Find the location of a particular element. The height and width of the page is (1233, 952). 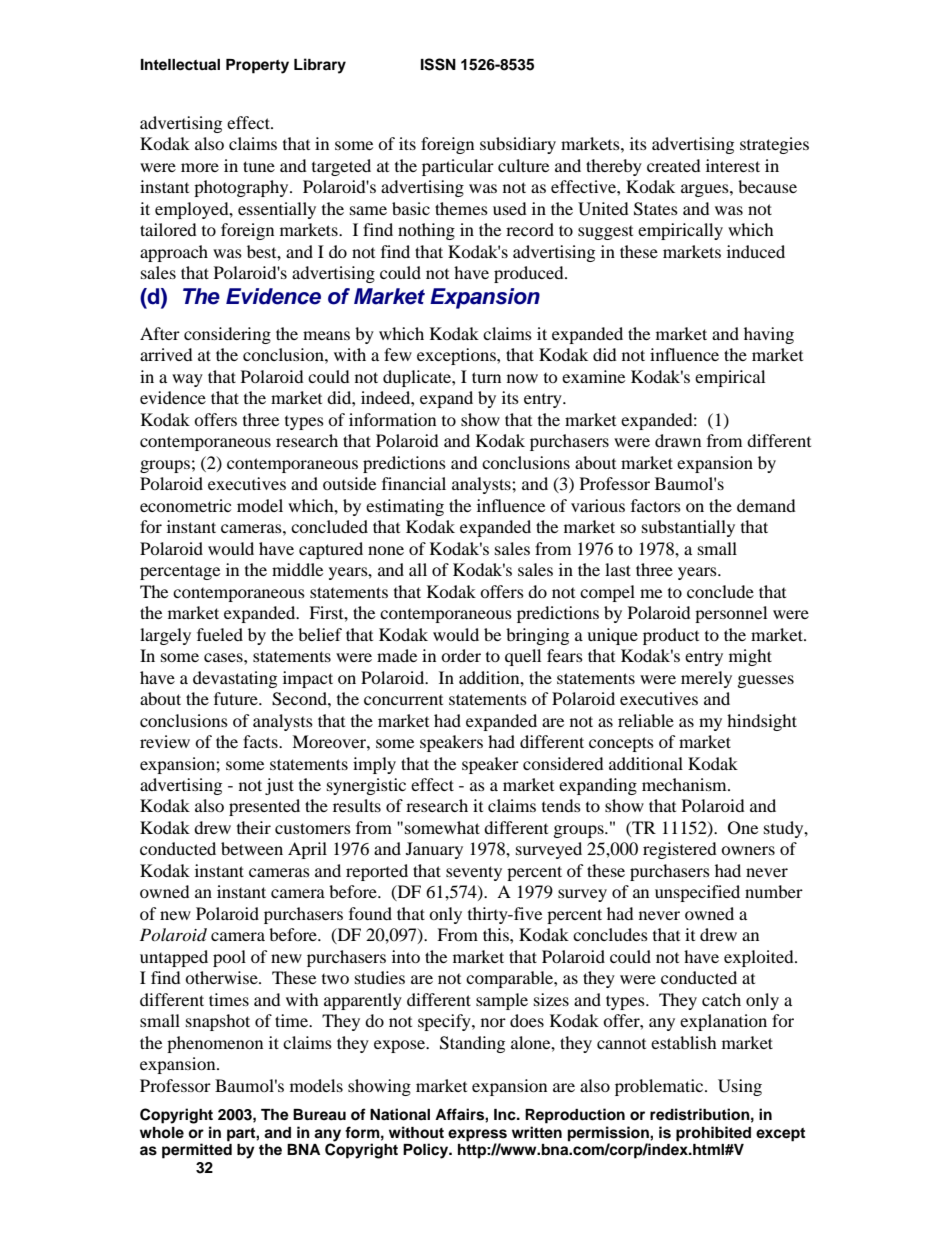

seventy is located at coordinates (474, 873).
